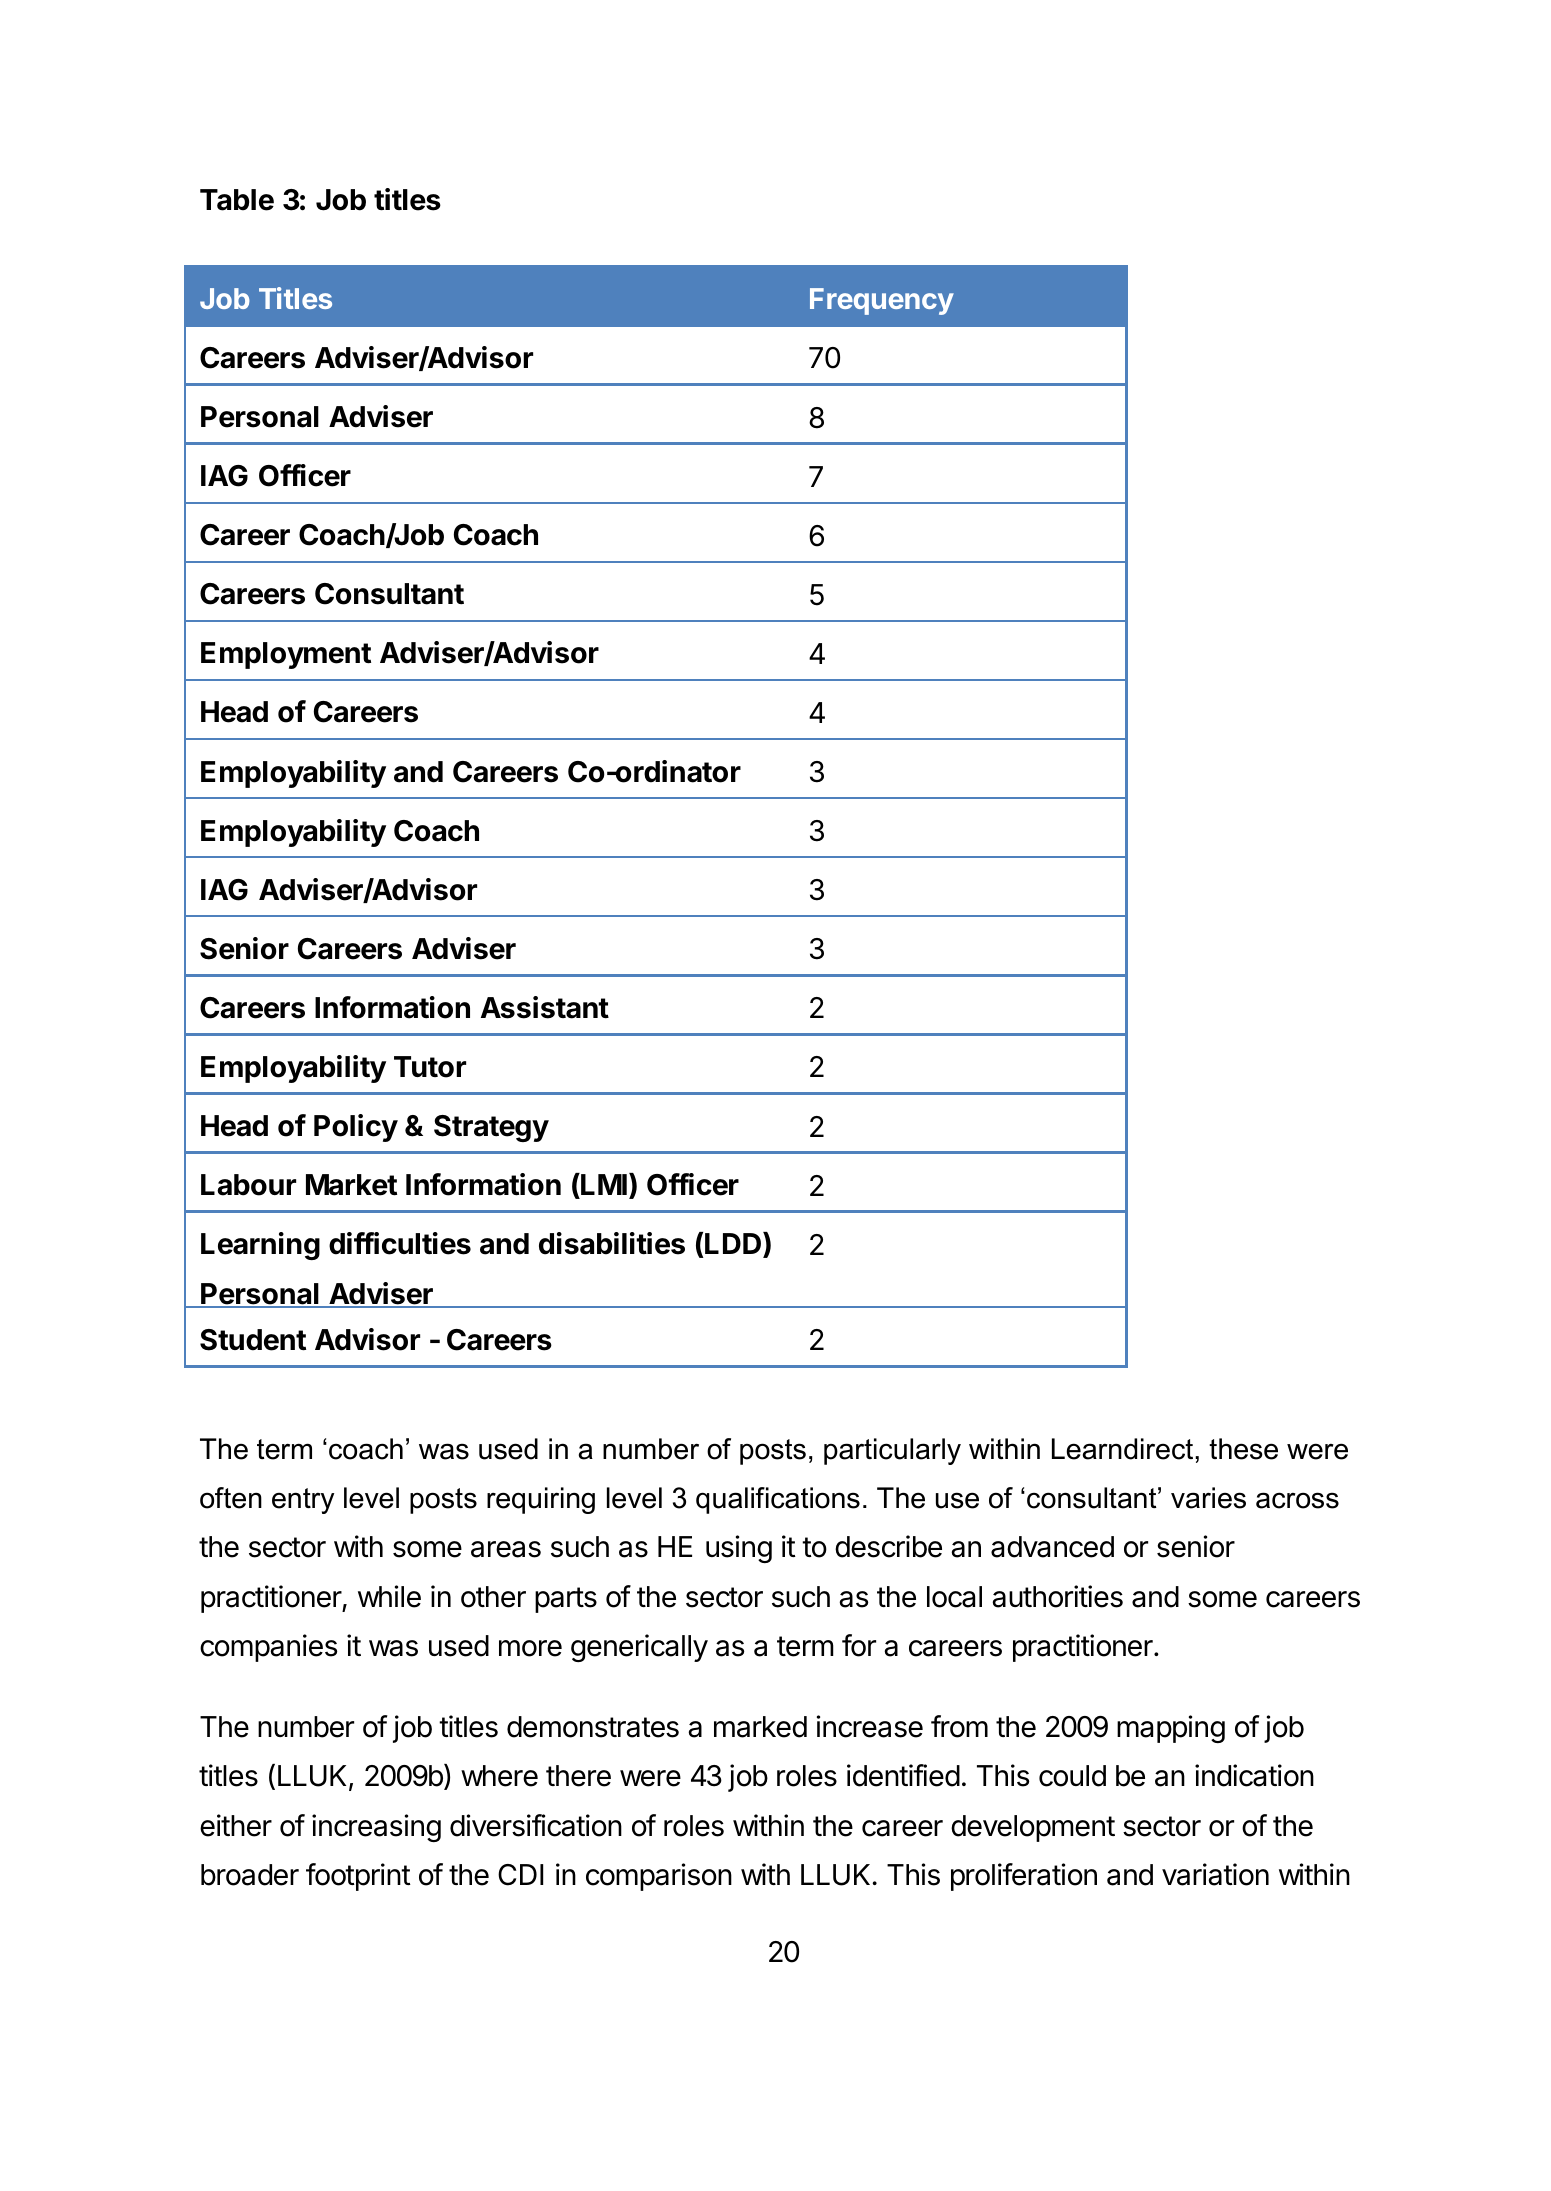  What do you see at coordinates (376, 1828) in the screenshot?
I see `increasing` at bounding box center [376, 1828].
